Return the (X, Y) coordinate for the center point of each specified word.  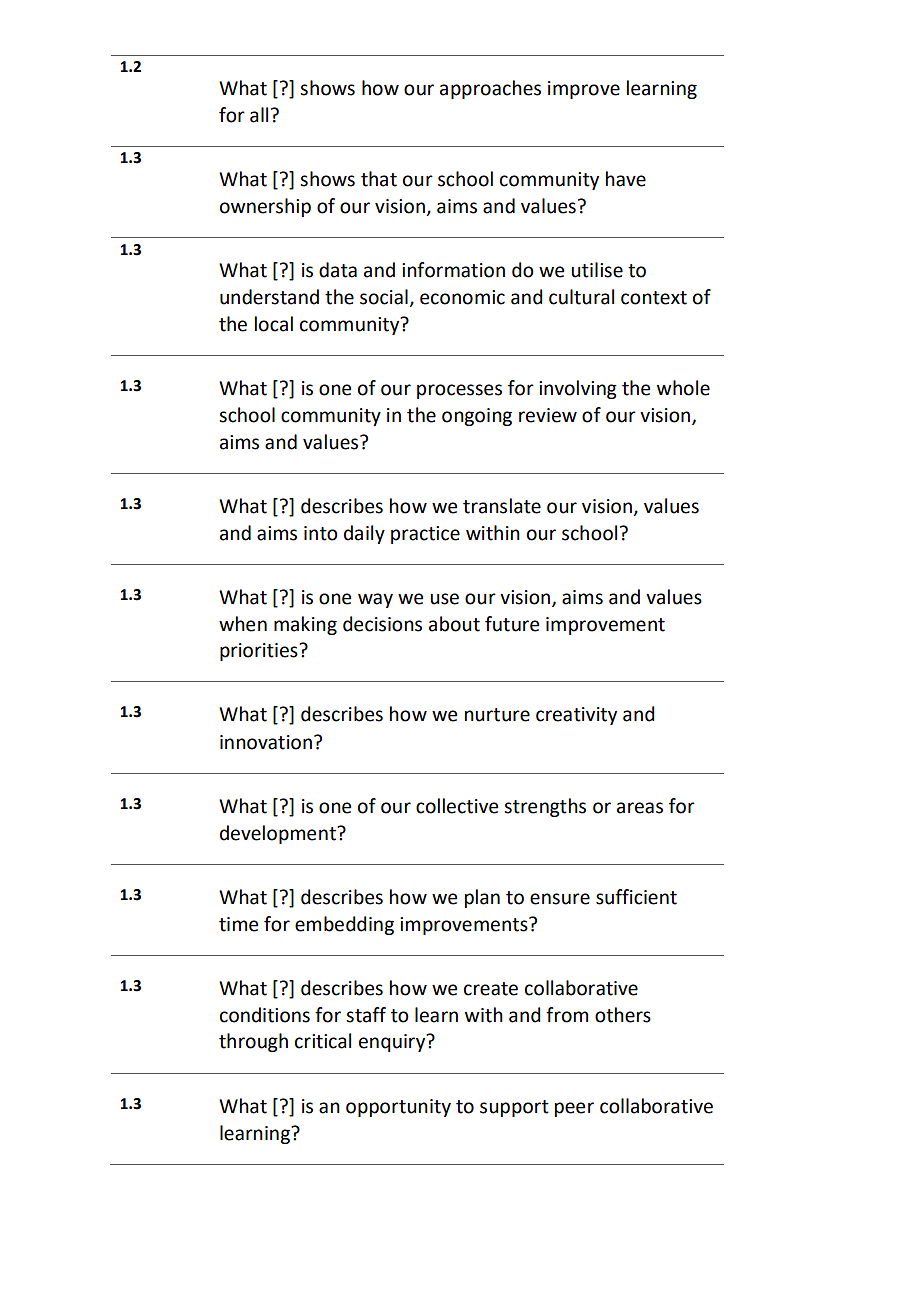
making (305, 625)
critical (323, 1041)
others (623, 1015)
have (626, 179)
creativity (576, 716)
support (514, 1108)
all (259, 115)
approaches (490, 89)
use (444, 599)
